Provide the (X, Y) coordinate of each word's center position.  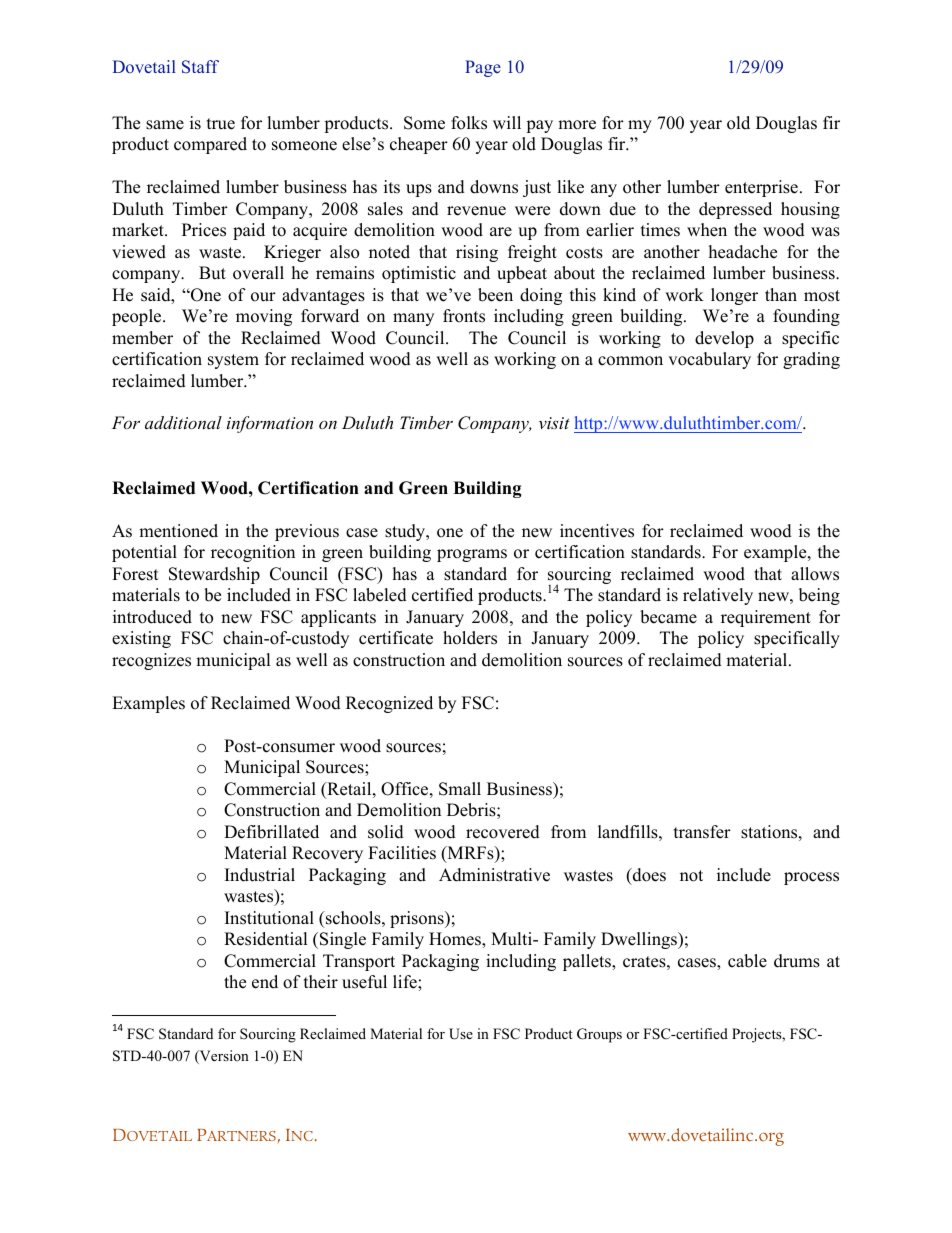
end (265, 982)
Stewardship (214, 575)
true (221, 124)
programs (472, 555)
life (406, 982)
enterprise (761, 188)
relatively (718, 596)
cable (747, 961)
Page (483, 68)
